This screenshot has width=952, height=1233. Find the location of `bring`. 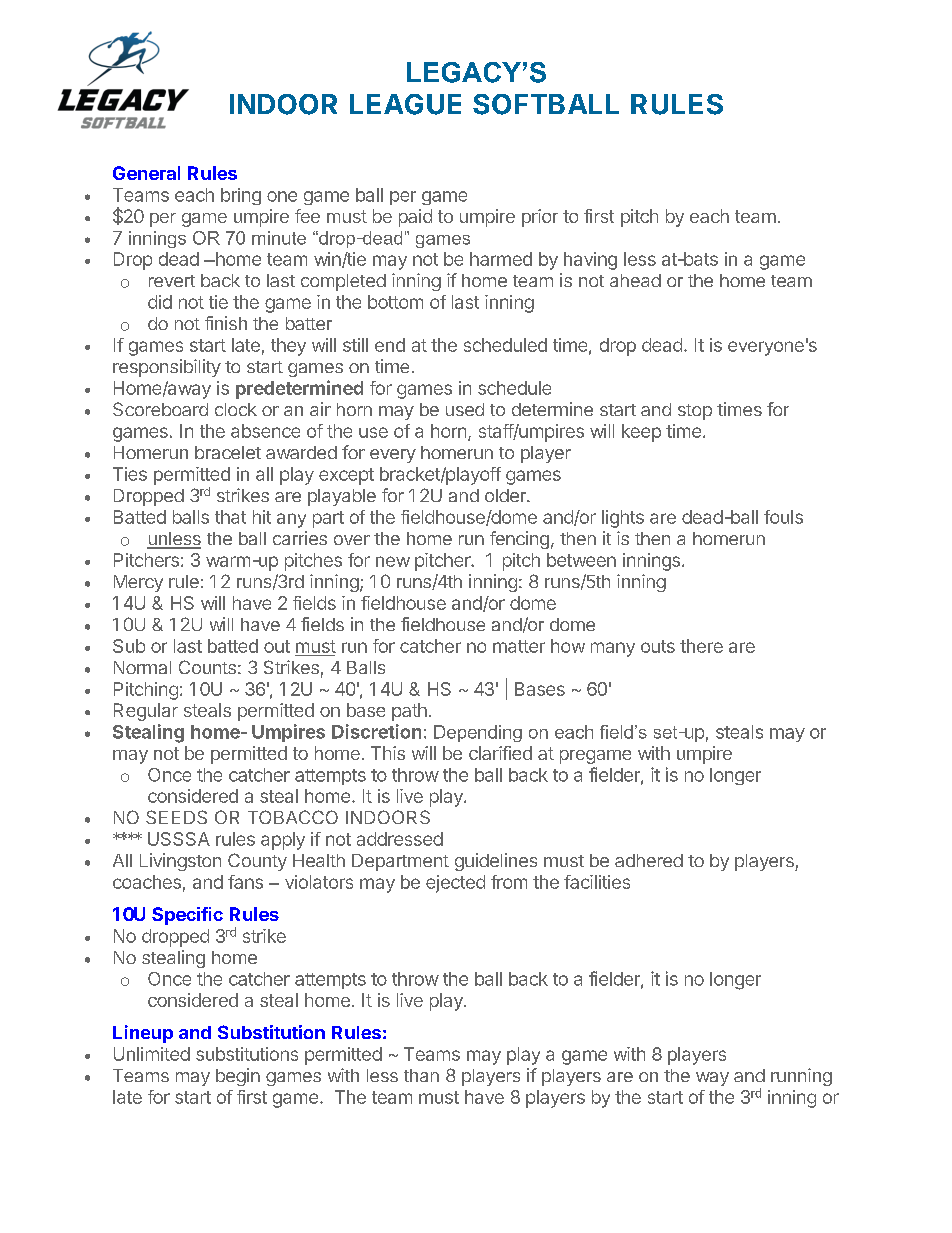

bring is located at coordinates (241, 196).
